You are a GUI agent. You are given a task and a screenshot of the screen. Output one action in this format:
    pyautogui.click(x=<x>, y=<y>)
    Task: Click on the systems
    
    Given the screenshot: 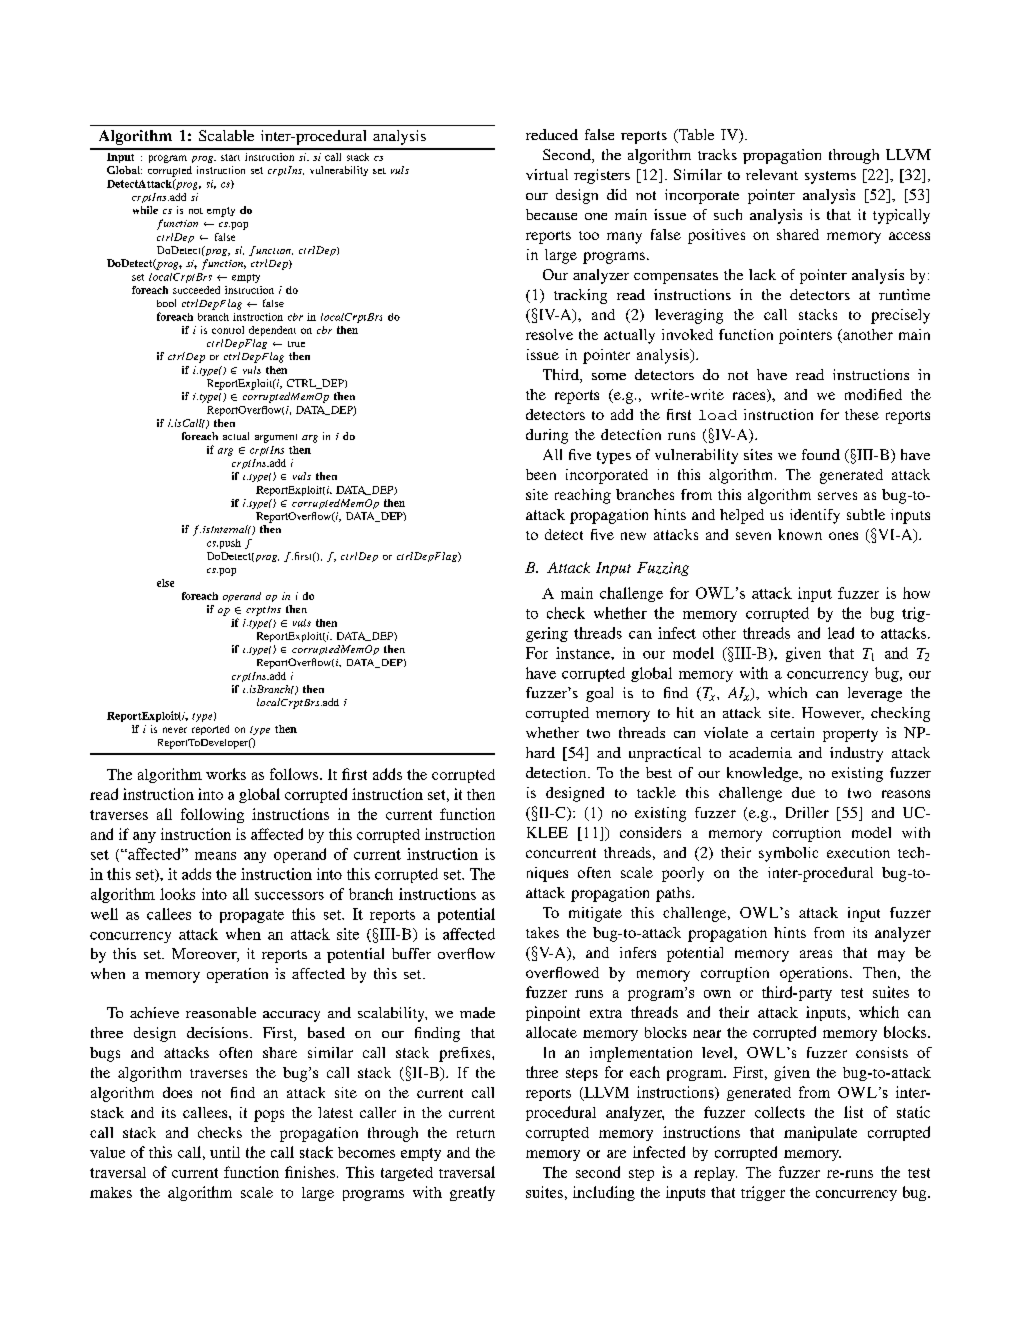 What is the action you would take?
    pyautogui.click(x=830, y=177)
